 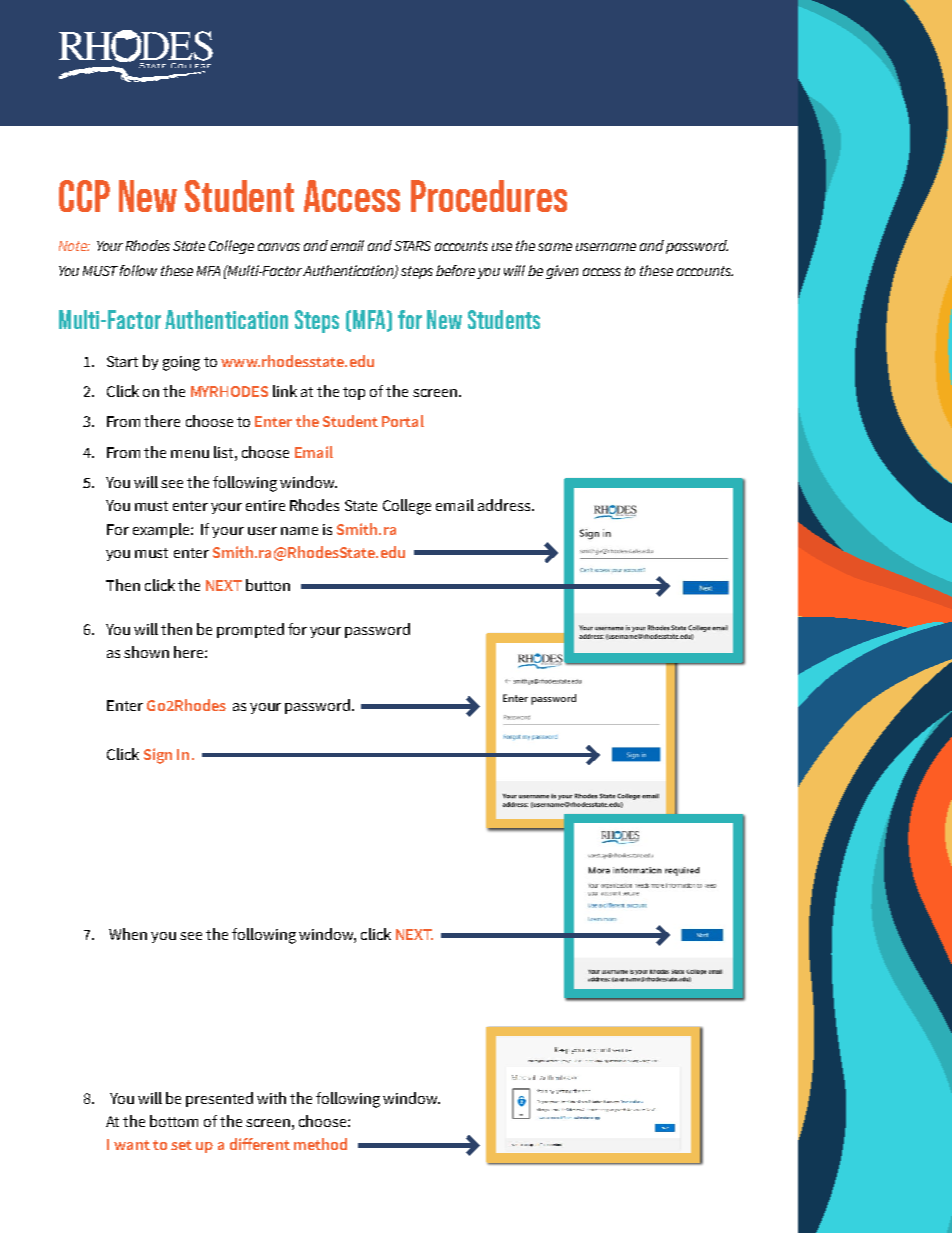 I want to click on with, so click(x=271, y=1098).
